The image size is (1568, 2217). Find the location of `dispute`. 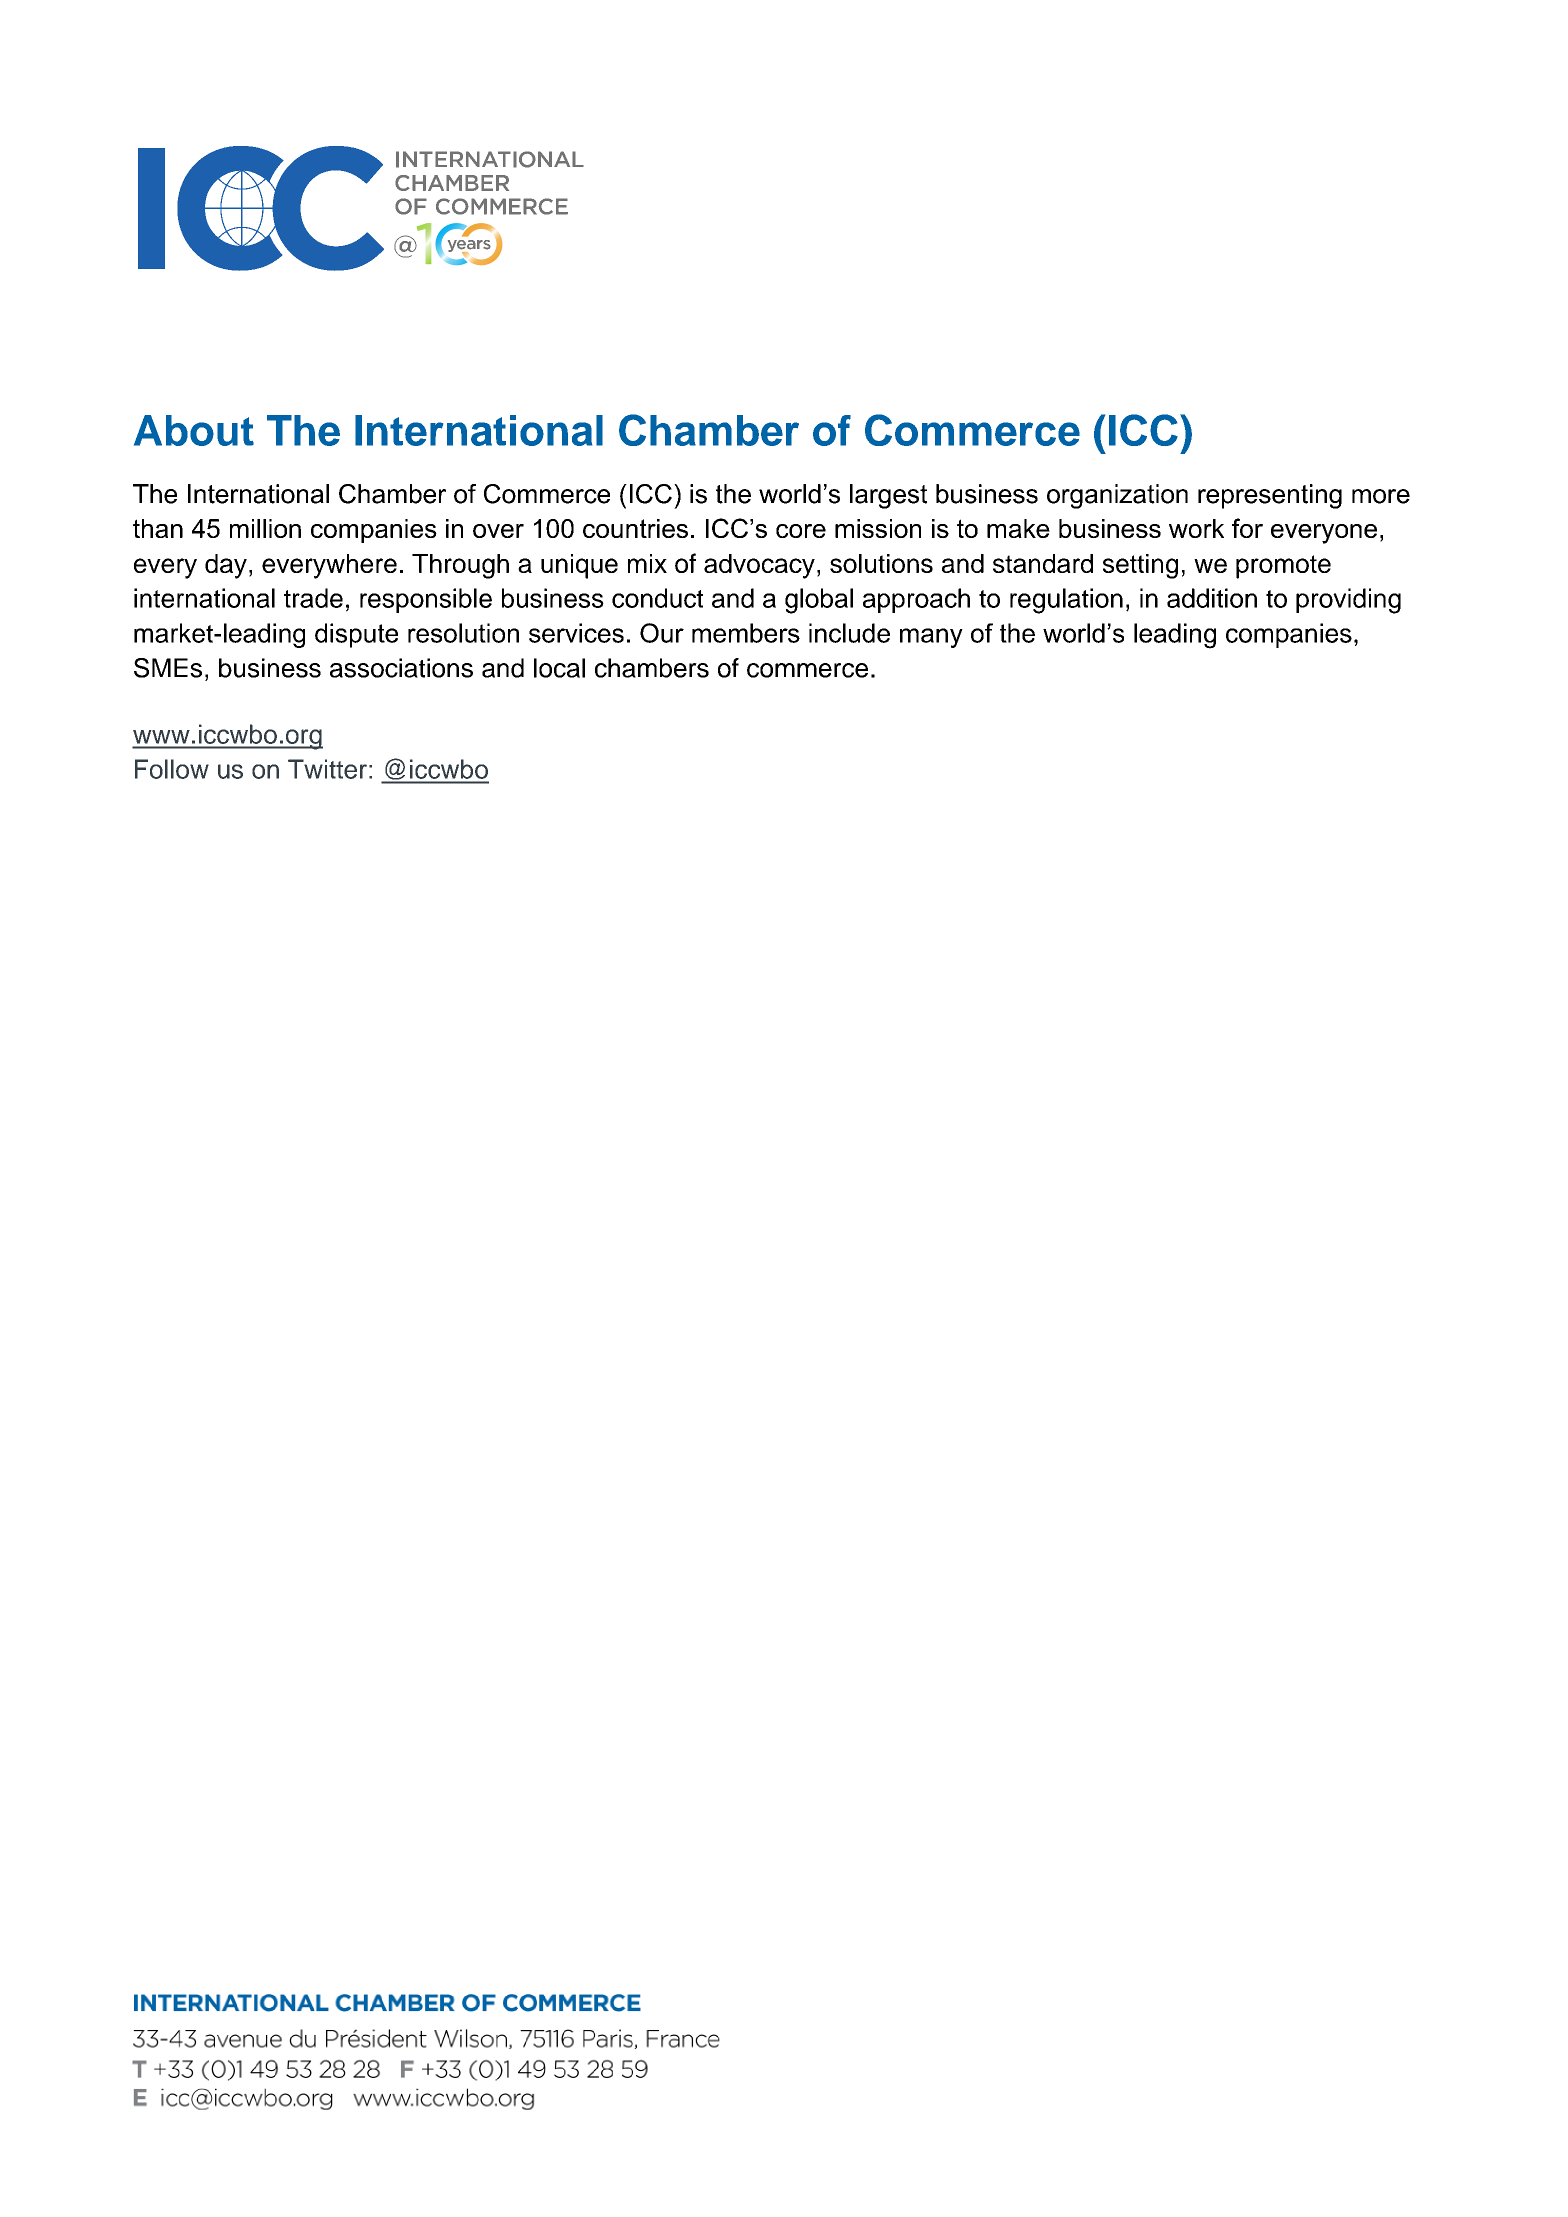

dispute is located at coordinates (356, 635).
